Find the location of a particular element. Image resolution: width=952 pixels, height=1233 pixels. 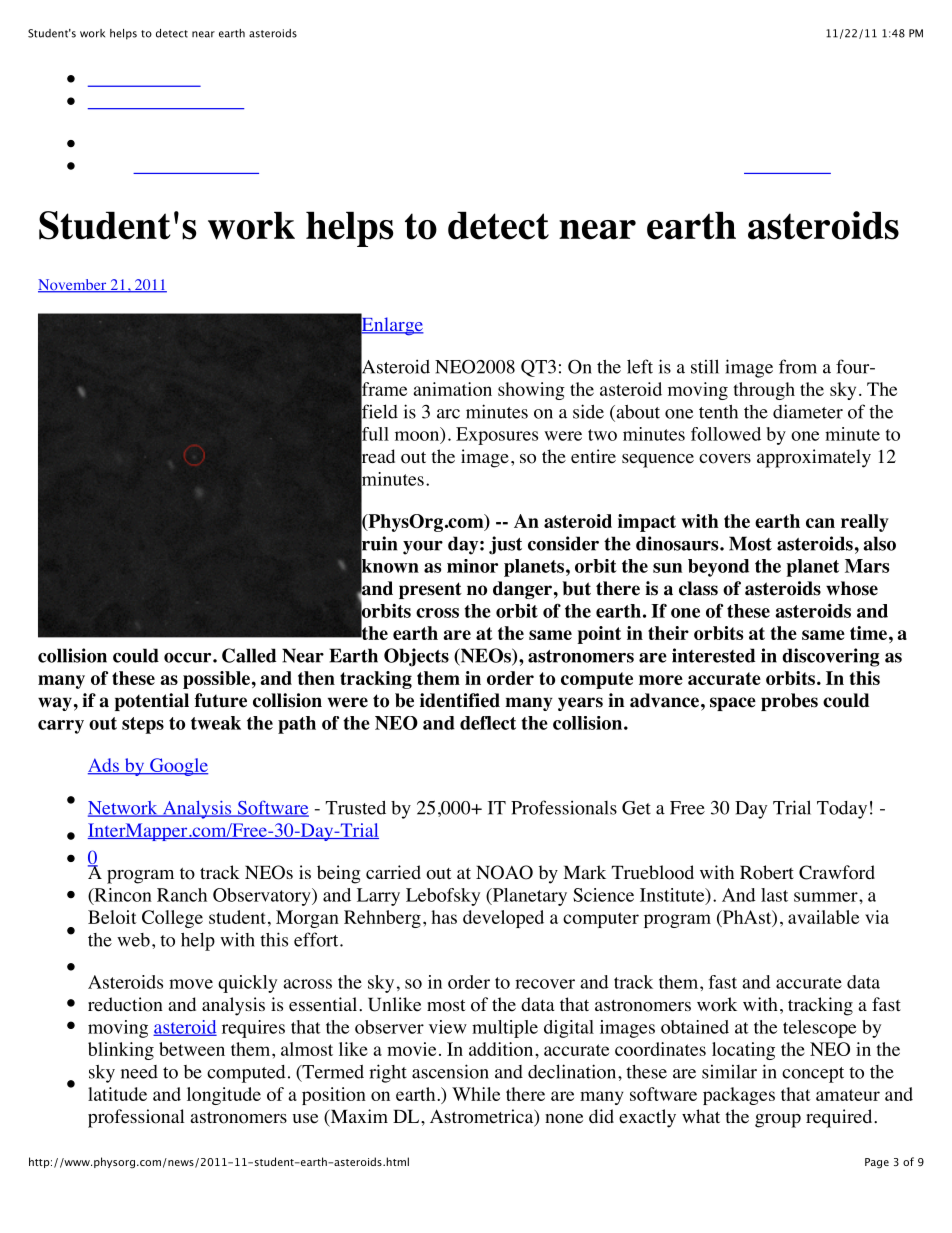

whose is located at coordinates (852, 588).
